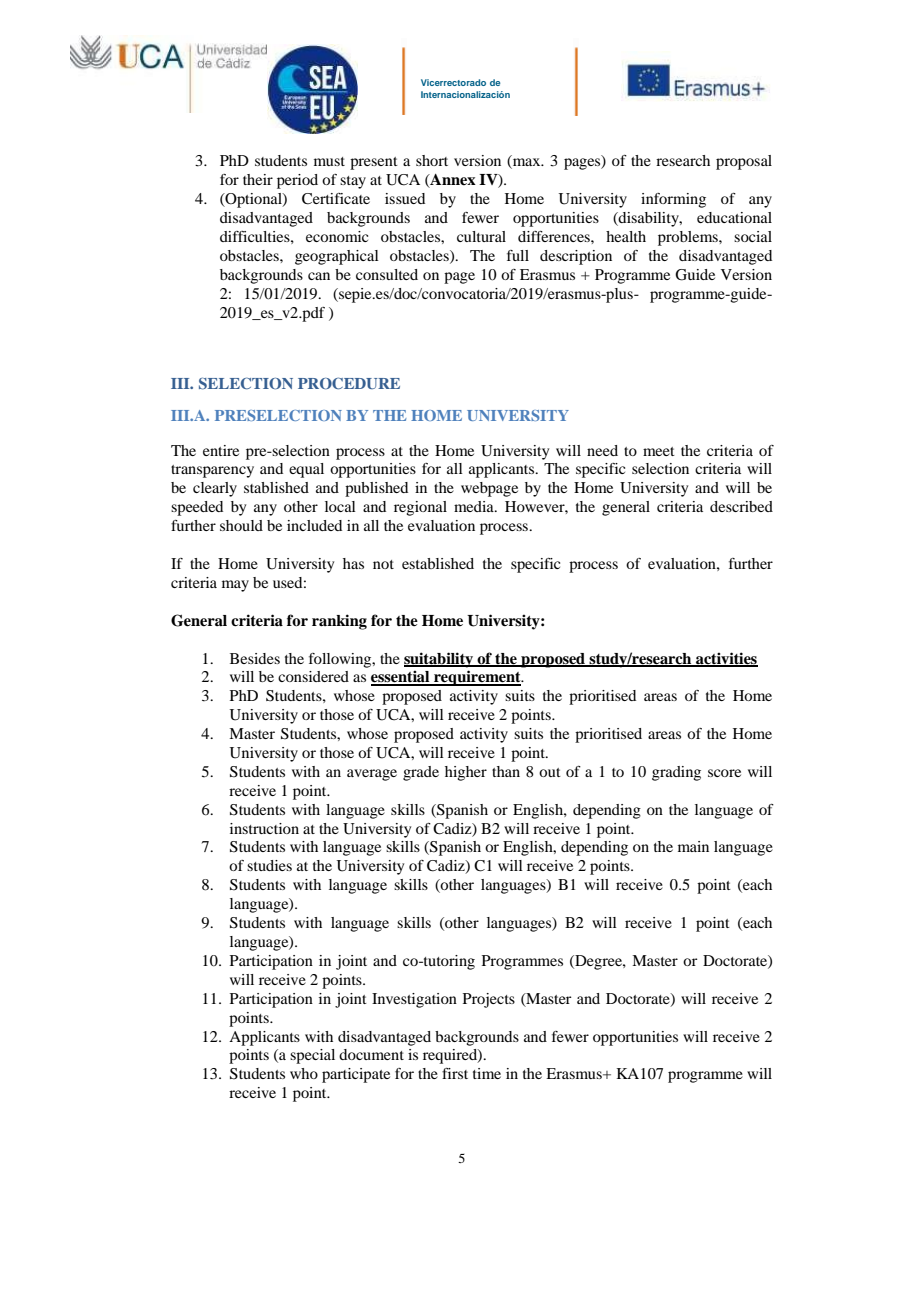 The width and height of the document is (924, 1307). I want to click on informing, so click(673, 200).
